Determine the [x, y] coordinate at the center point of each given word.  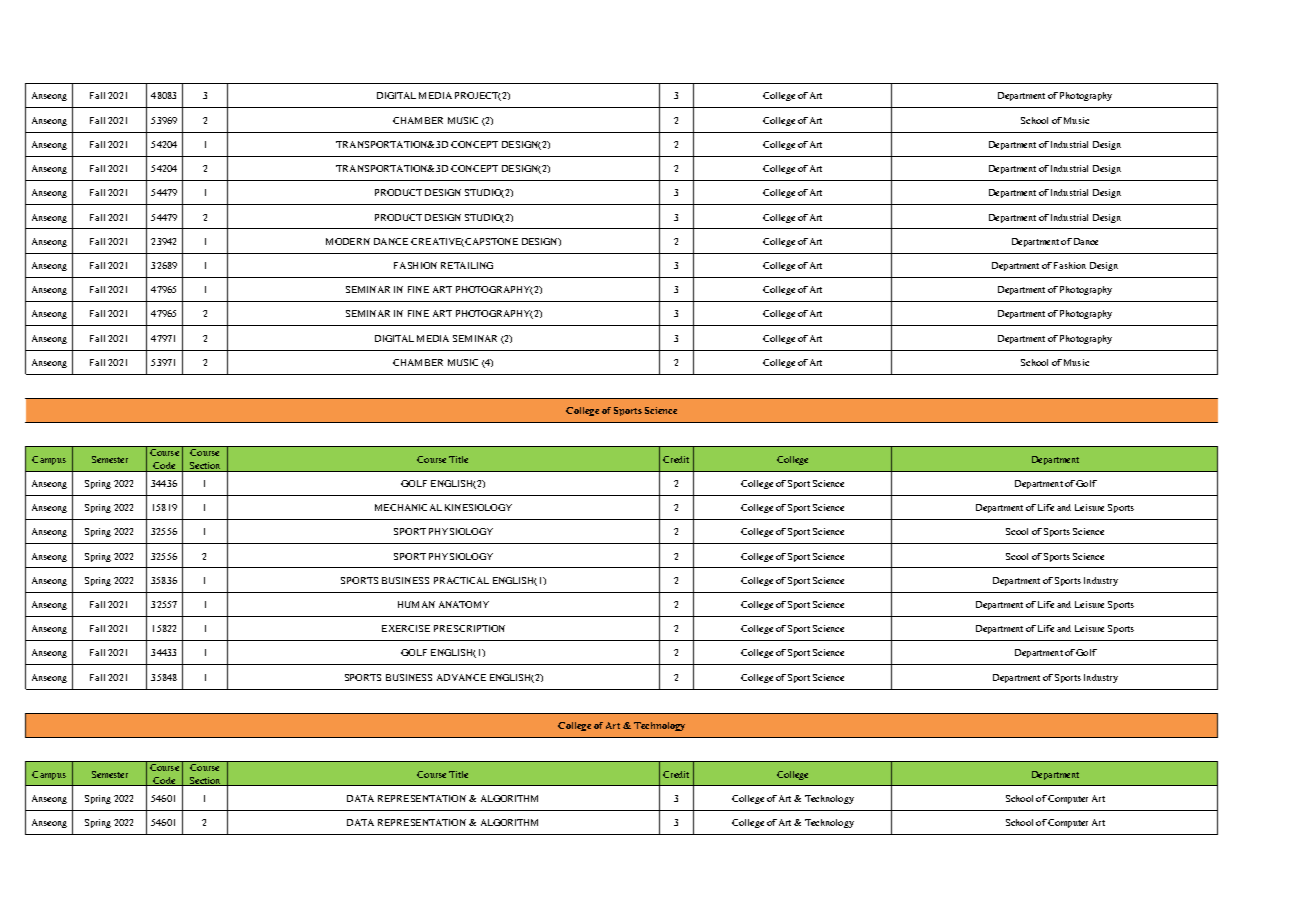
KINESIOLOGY [478, 507]
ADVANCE [461, 677]
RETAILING [467, 265]
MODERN [348, 241]
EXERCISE [406, 628]
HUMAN [416, 604]
